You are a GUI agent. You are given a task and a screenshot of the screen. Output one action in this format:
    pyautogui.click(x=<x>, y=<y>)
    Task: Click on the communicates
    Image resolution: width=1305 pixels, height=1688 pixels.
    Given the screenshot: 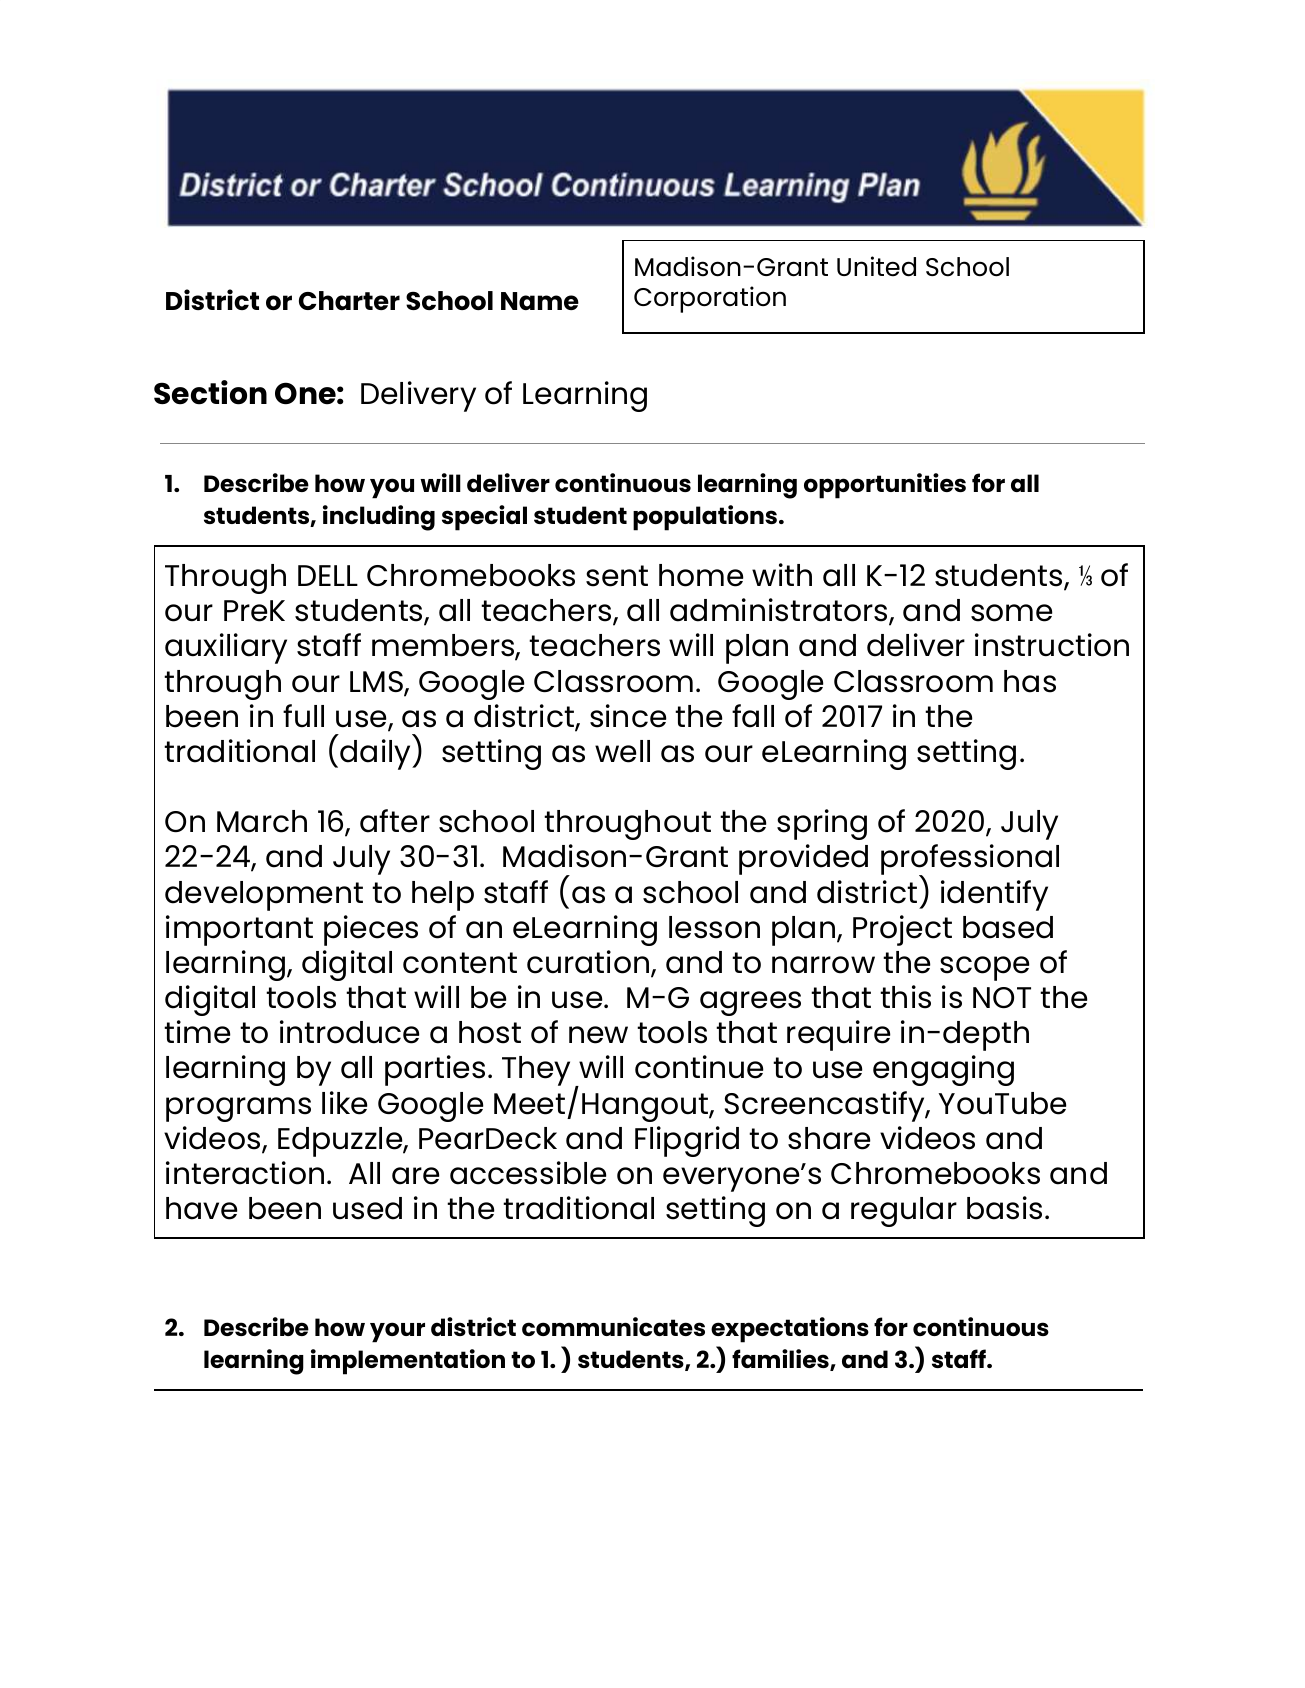 What is the action you would take?
    pyautogui.click(x=613, y=1326)
